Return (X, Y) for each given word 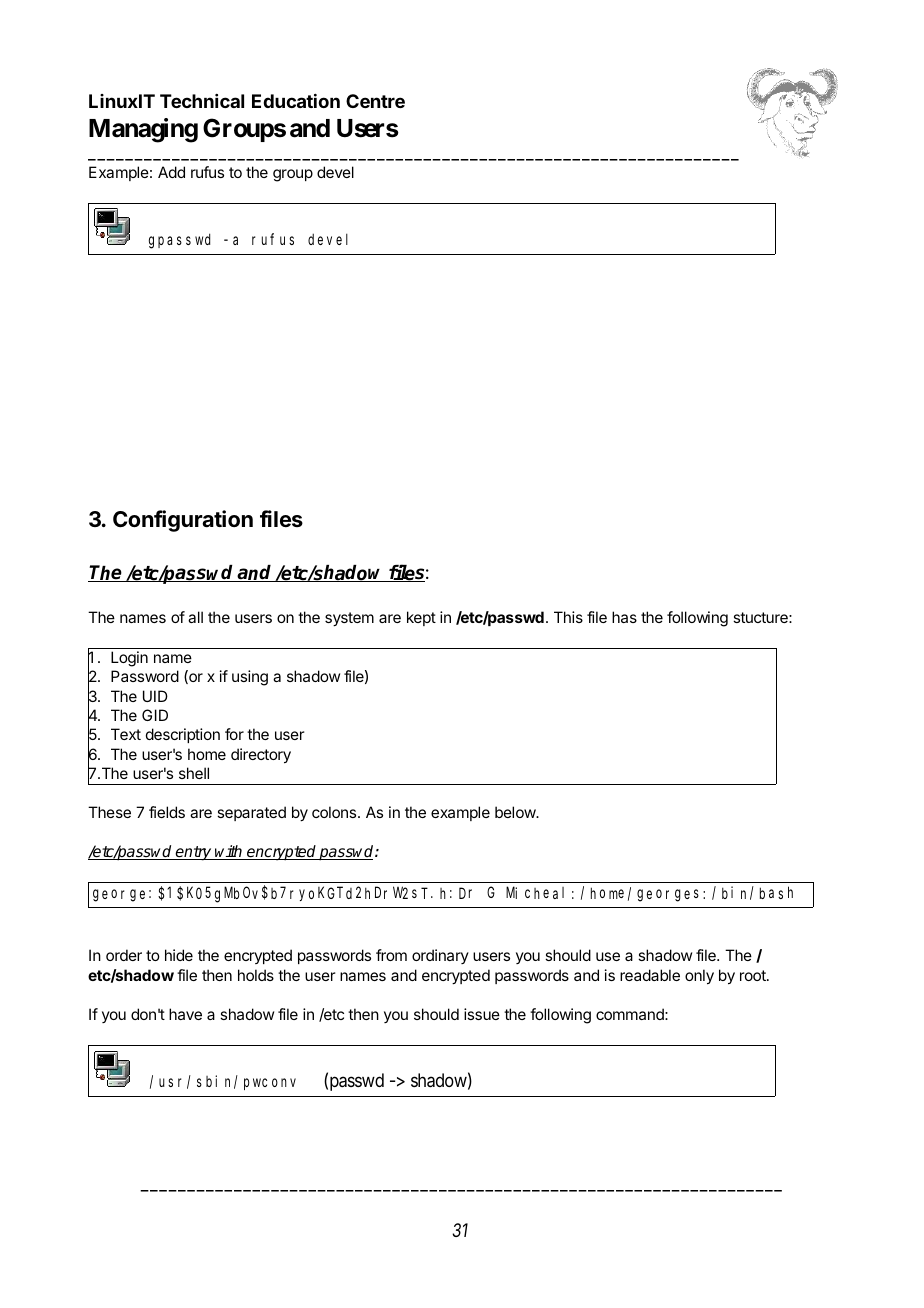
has (624, 617)
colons (335, 812)
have (185, 1014)
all (195, 617)
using (250, 678)
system (349, 619)
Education (296, 101)
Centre (375, 101)
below (516, 812)
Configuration (183, 521)
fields (167, 812)
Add (171, 172)
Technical (202, 101)
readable (650, 975)
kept (421, 618)
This (568, 617)
